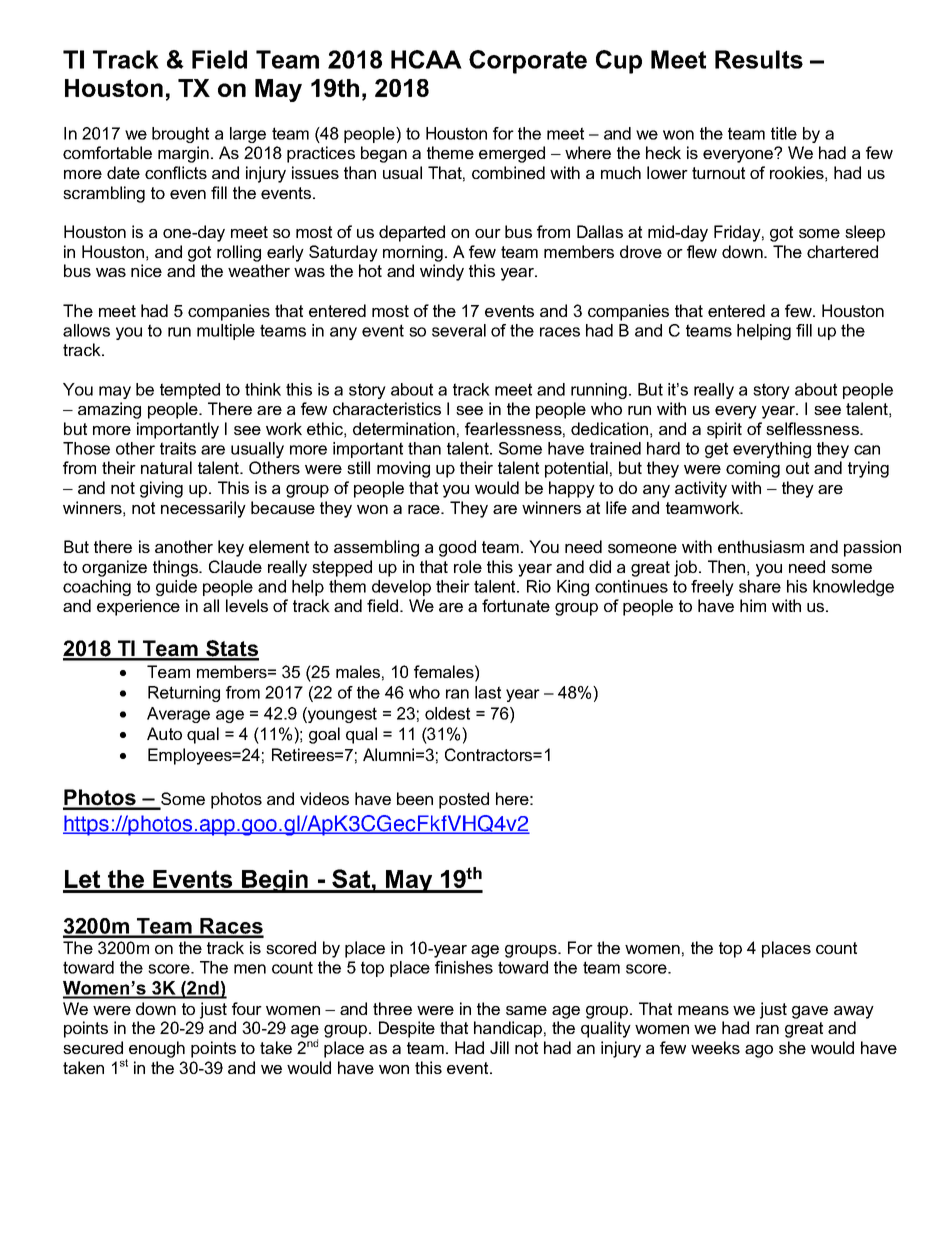  Describe the element at coordinates (180, 135) in the screenshot. I see `brought` at that location.
